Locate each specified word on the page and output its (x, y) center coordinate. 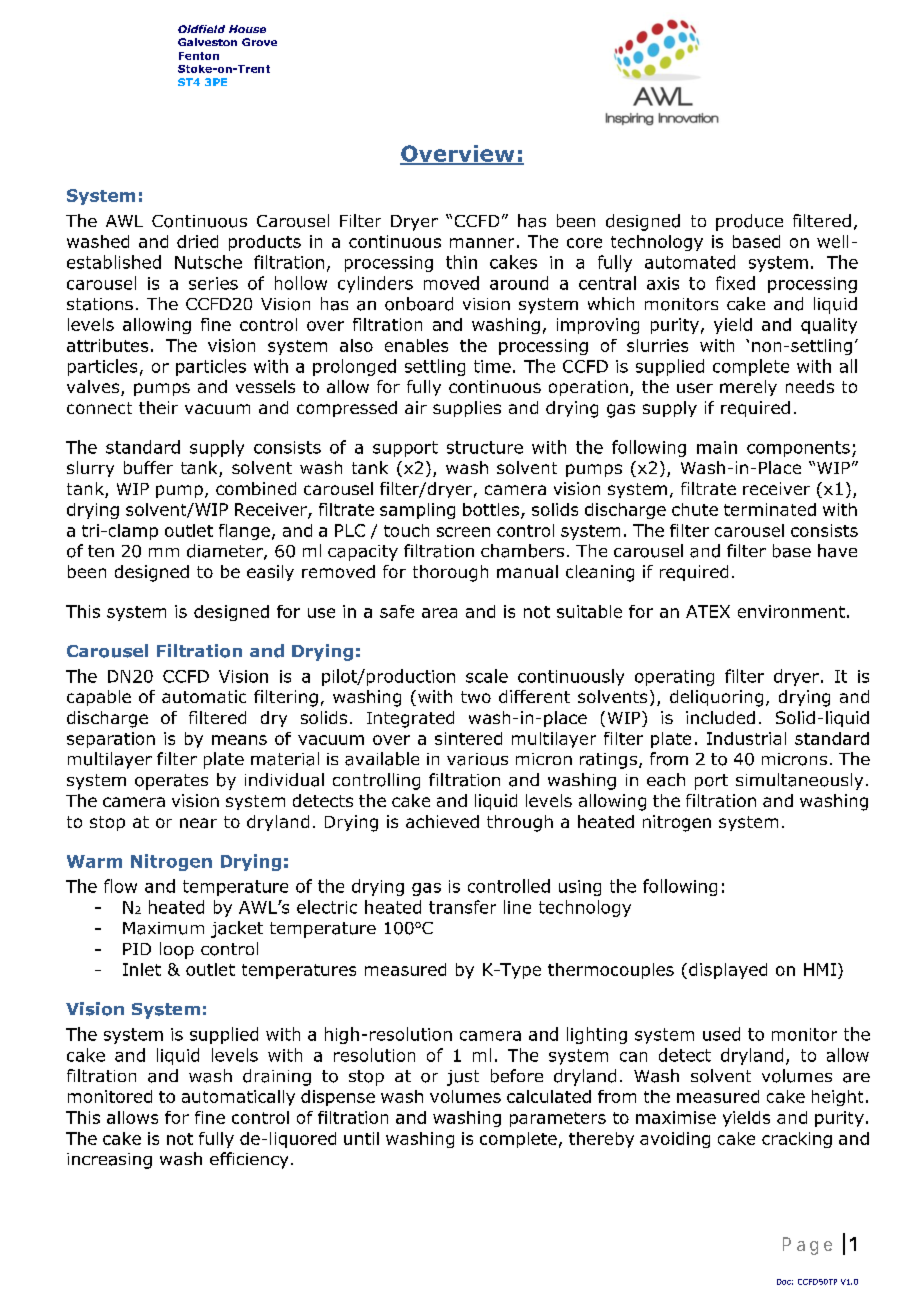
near (198, 823)
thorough (450, 573)
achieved (442, 821)
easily (270, 573)
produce (749, 222)
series (213, 283)
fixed (735, 283)
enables (416, 345)
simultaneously (799, 781)
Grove (259, 42)
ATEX (708, 611)
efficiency (249, 1160)
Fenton (199, 56)
